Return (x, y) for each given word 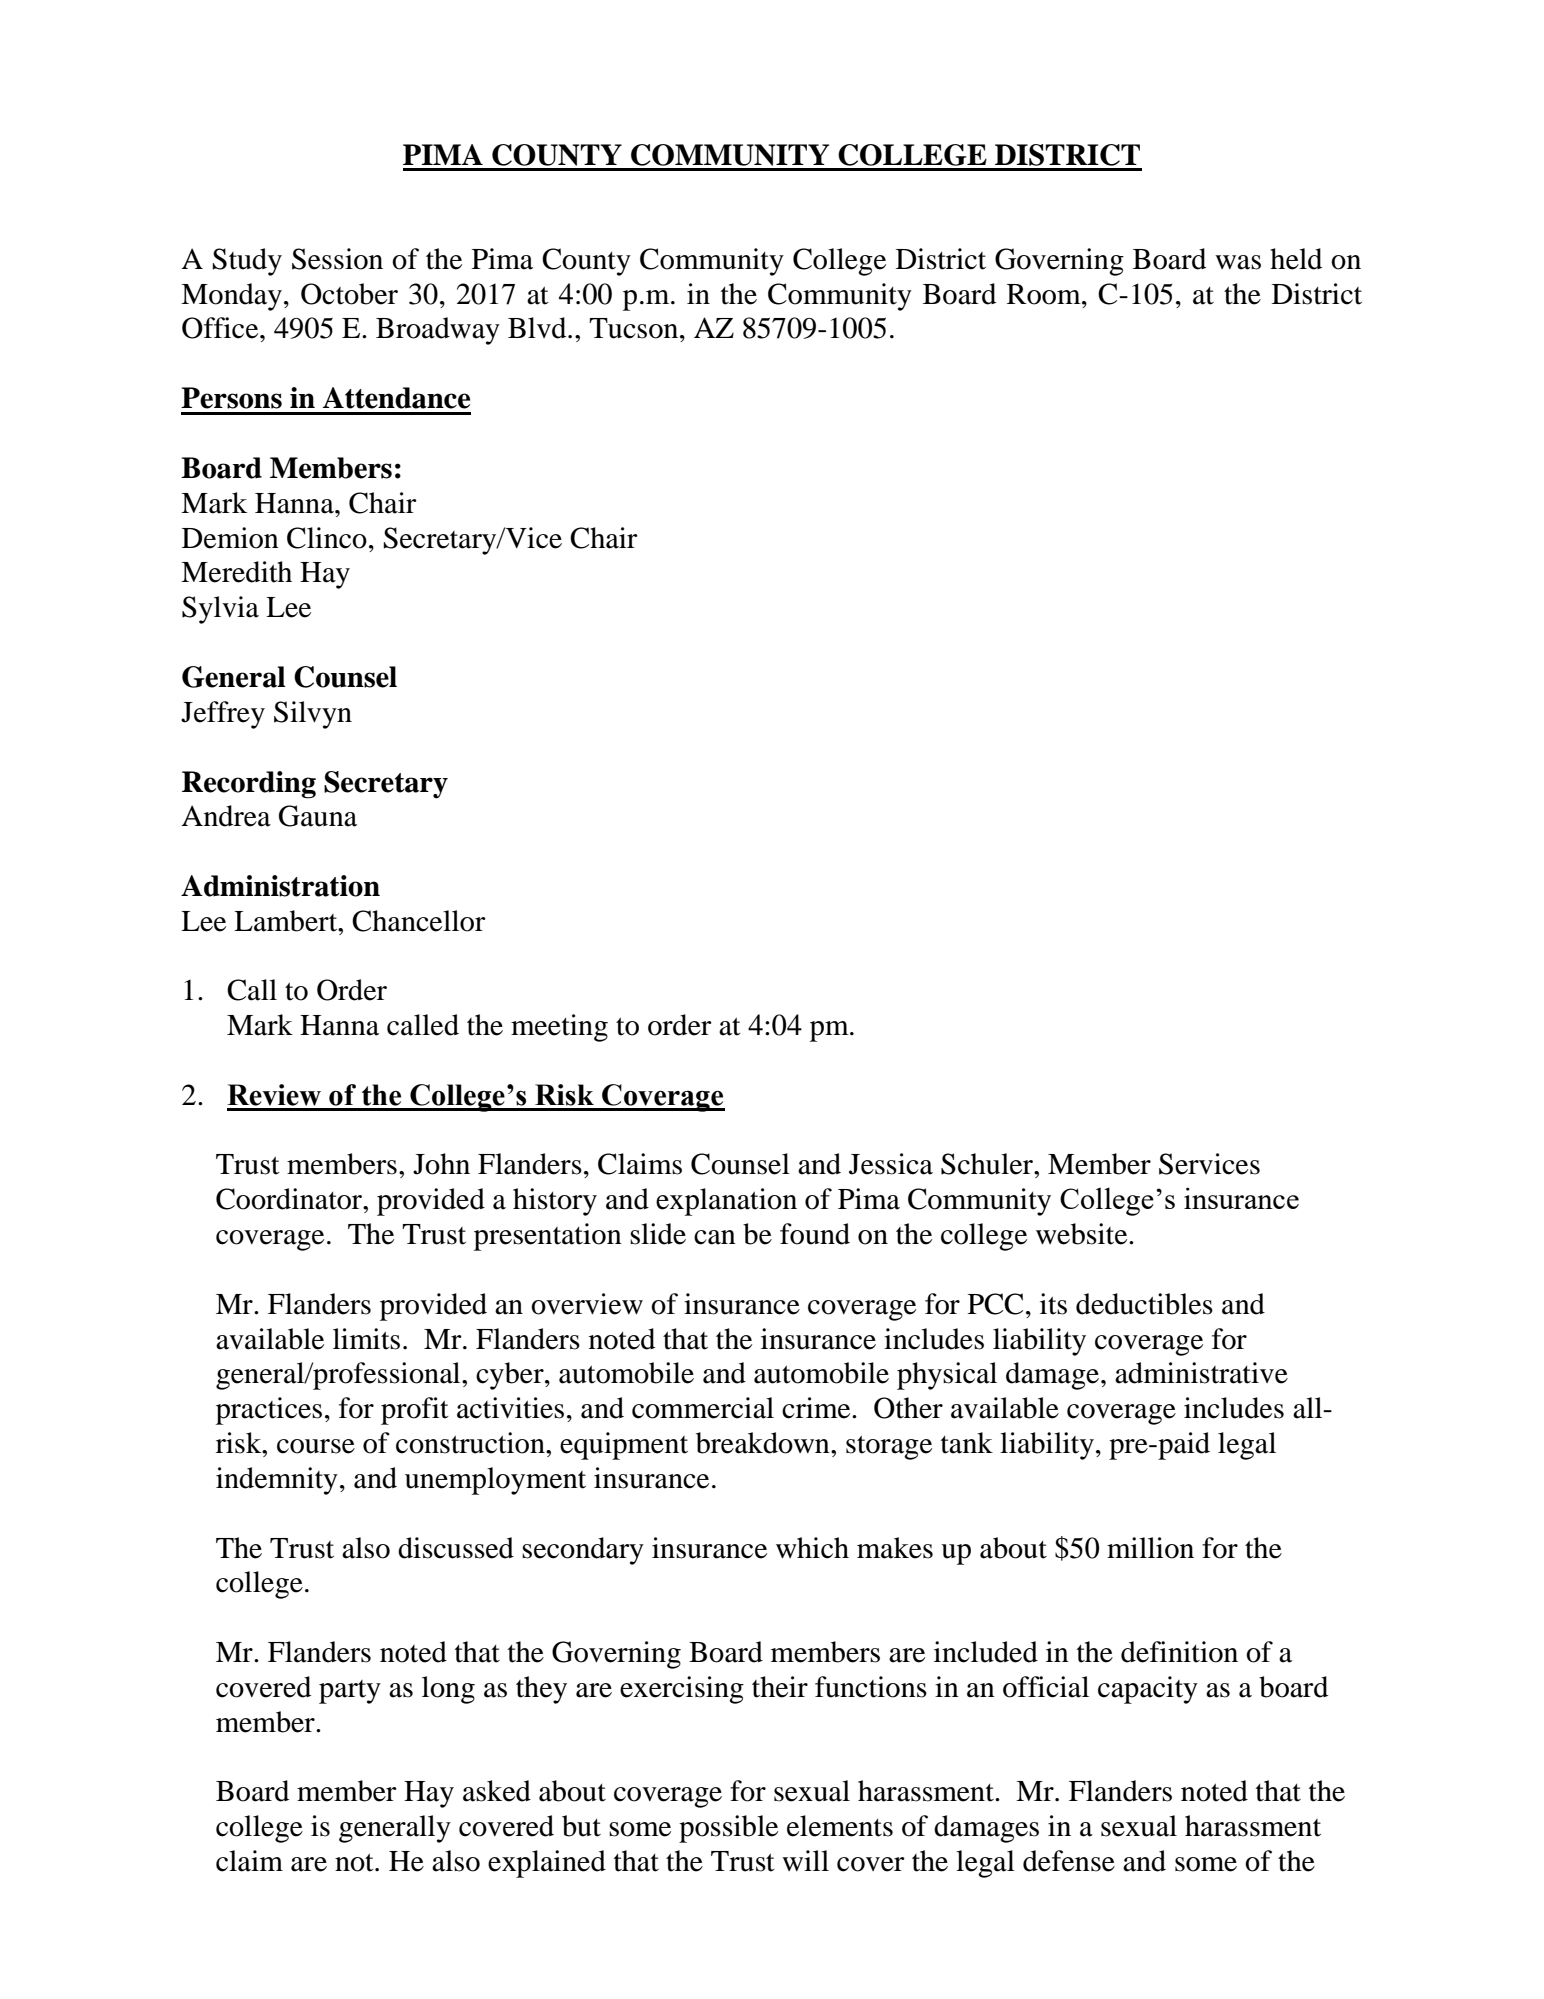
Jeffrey (223, 715)
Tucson (635, 328)
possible (728, 1829)
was (1238, 262)
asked (497, 1791)
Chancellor (419, 921)
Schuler (988, 1164)
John (441, 1164)
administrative (1201, 1373)
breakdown (764, 1443)
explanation (726, 1202)
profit (415, 1411)
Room (1045, 294)
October (349, 294)
